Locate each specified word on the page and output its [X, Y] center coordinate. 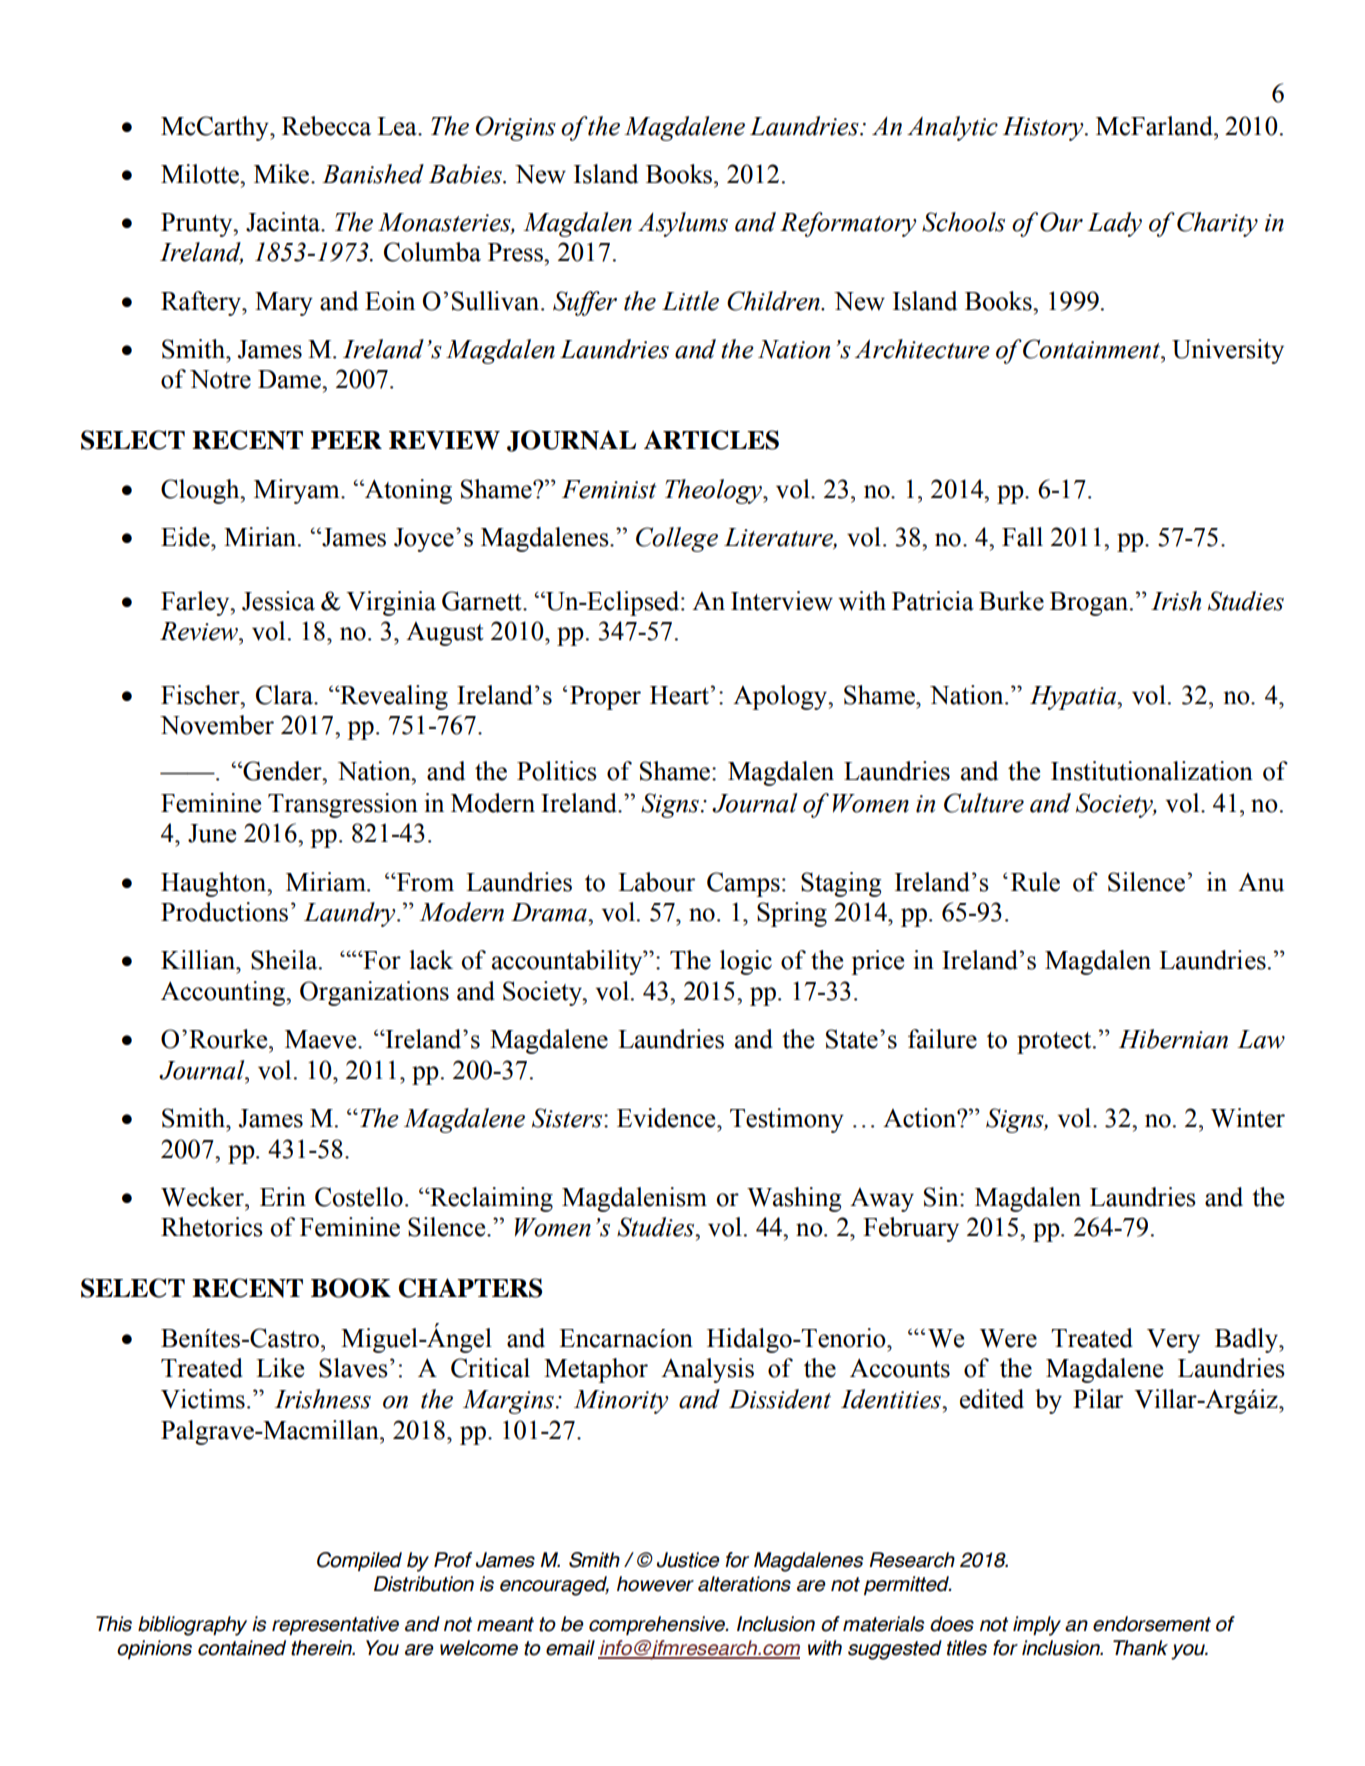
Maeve [322, 1039]
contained [242, 1648]
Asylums [683, 224]
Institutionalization [1152, 771]
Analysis [707, 1370]
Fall [1022, 537]
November [217, 725]
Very [1173, 1341]
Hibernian [1173, 1039]
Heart [680, 695]
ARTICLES [711, 440]
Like [280, 1368]
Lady [1114, 224]
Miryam [298, 491]
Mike [283, 174]
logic [746, 962]
